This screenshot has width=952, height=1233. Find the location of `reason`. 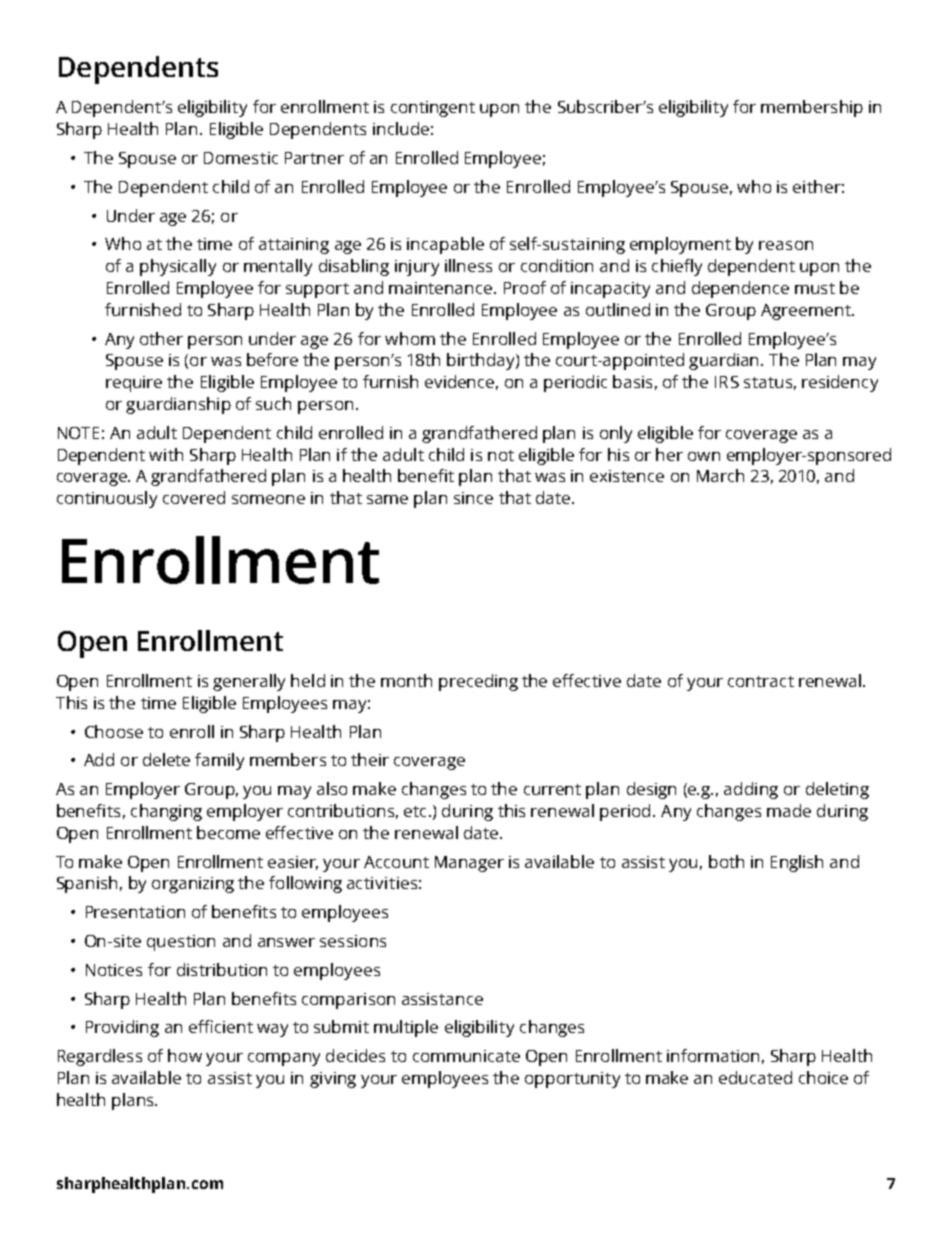

reason is located at coordinates (786, 245).
